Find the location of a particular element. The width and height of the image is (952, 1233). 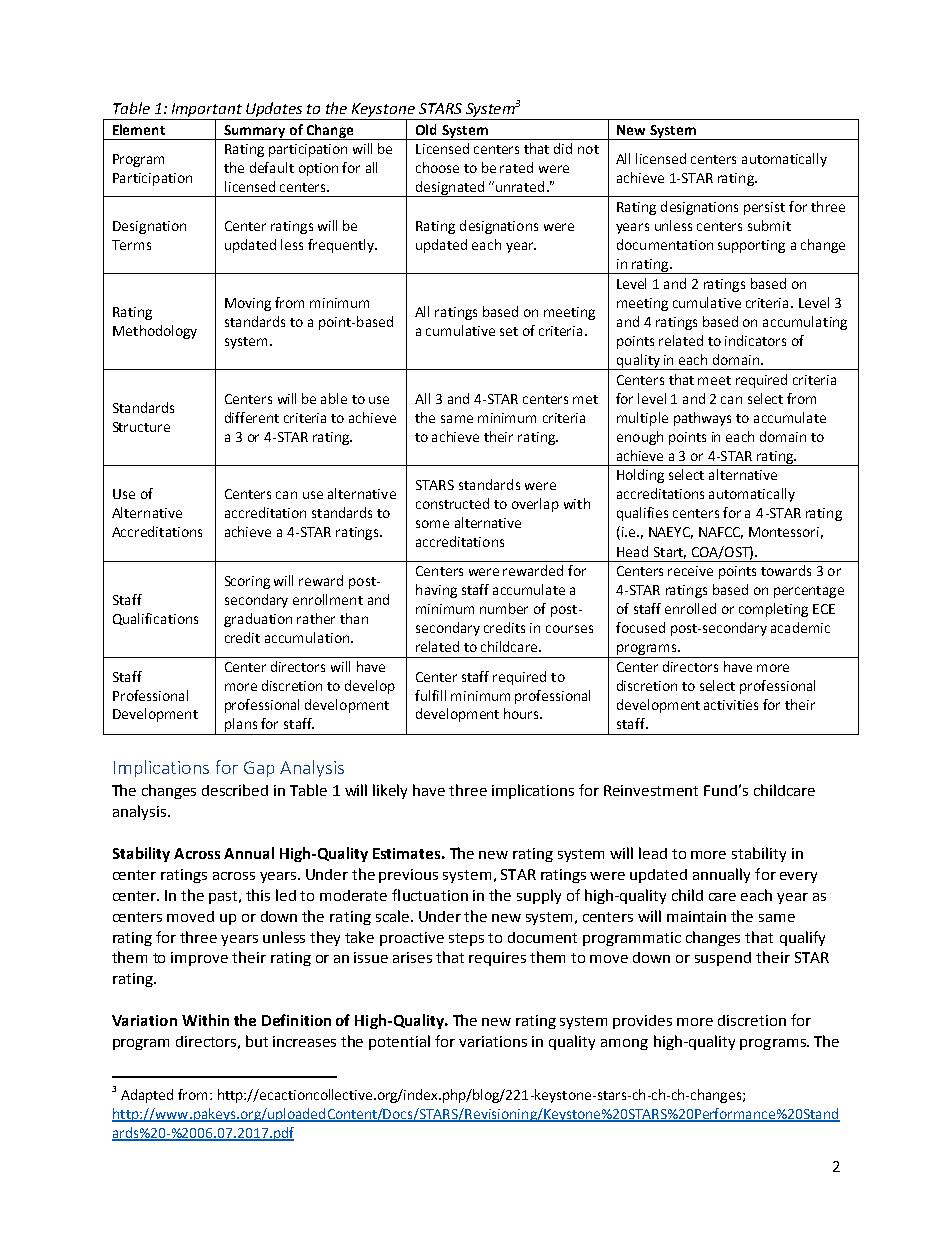

potential is located at coordinates (399, 1042).
